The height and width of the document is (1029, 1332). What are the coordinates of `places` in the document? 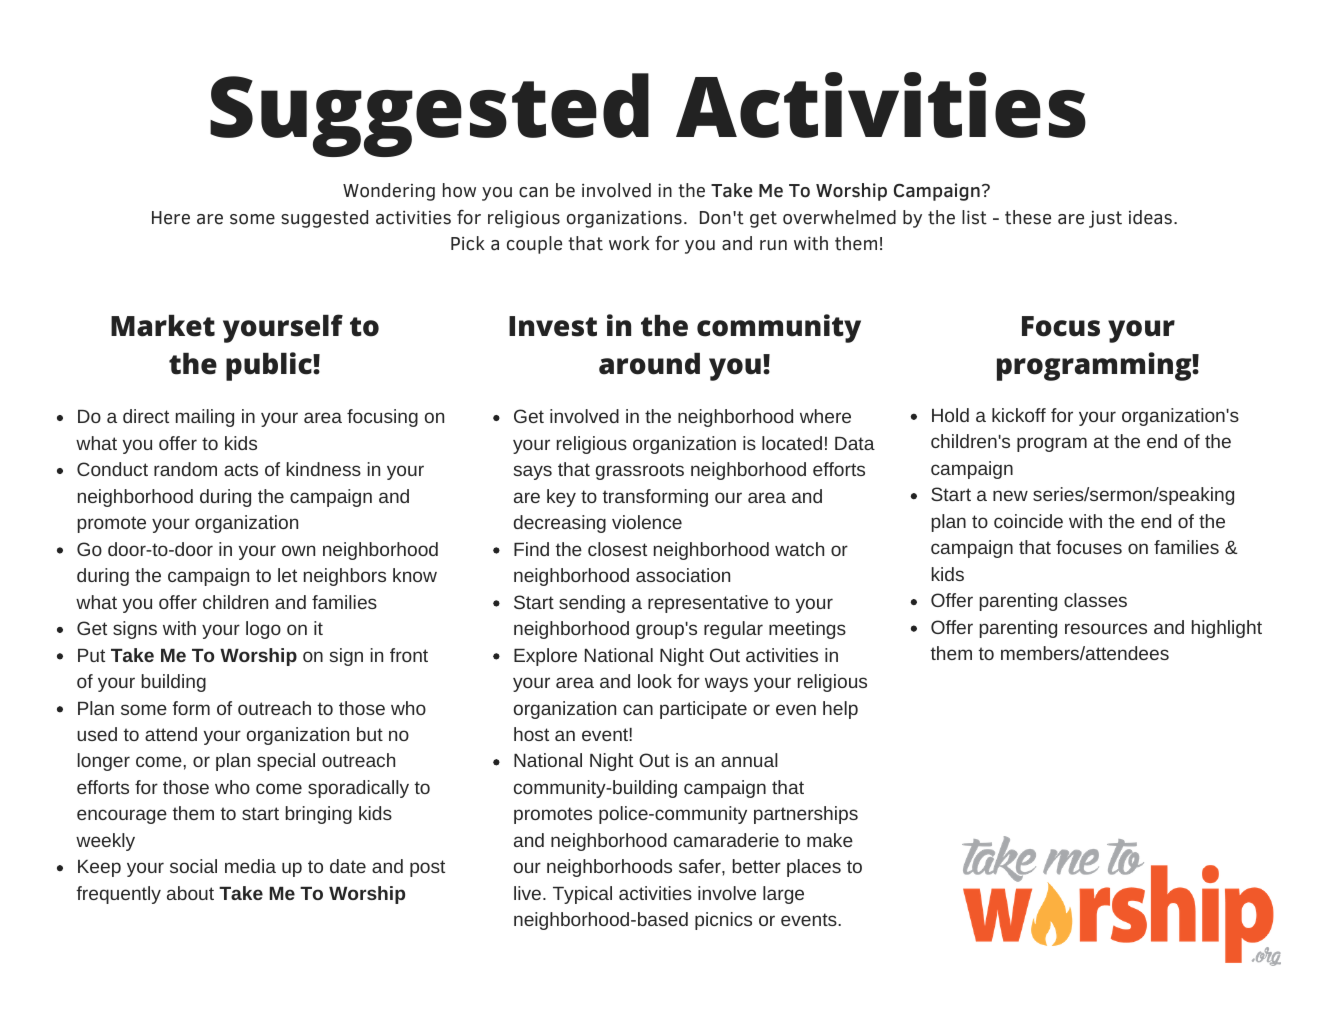 It's located at (814, 868).
